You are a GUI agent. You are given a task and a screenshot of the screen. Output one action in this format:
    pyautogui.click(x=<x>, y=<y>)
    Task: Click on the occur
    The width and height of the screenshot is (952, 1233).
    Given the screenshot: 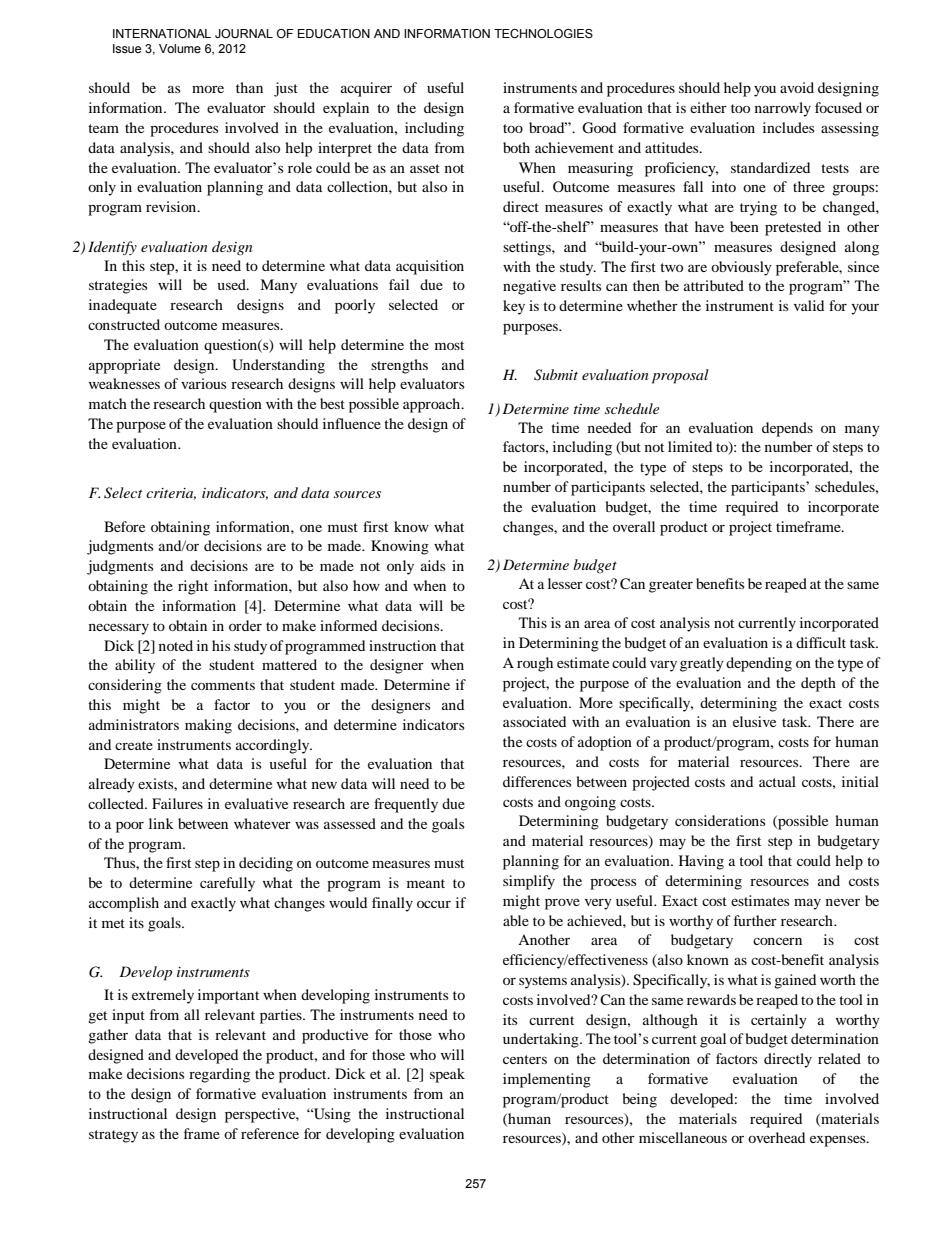 What is the action you would take?
    pyautogui.click(x=434, y=904)
